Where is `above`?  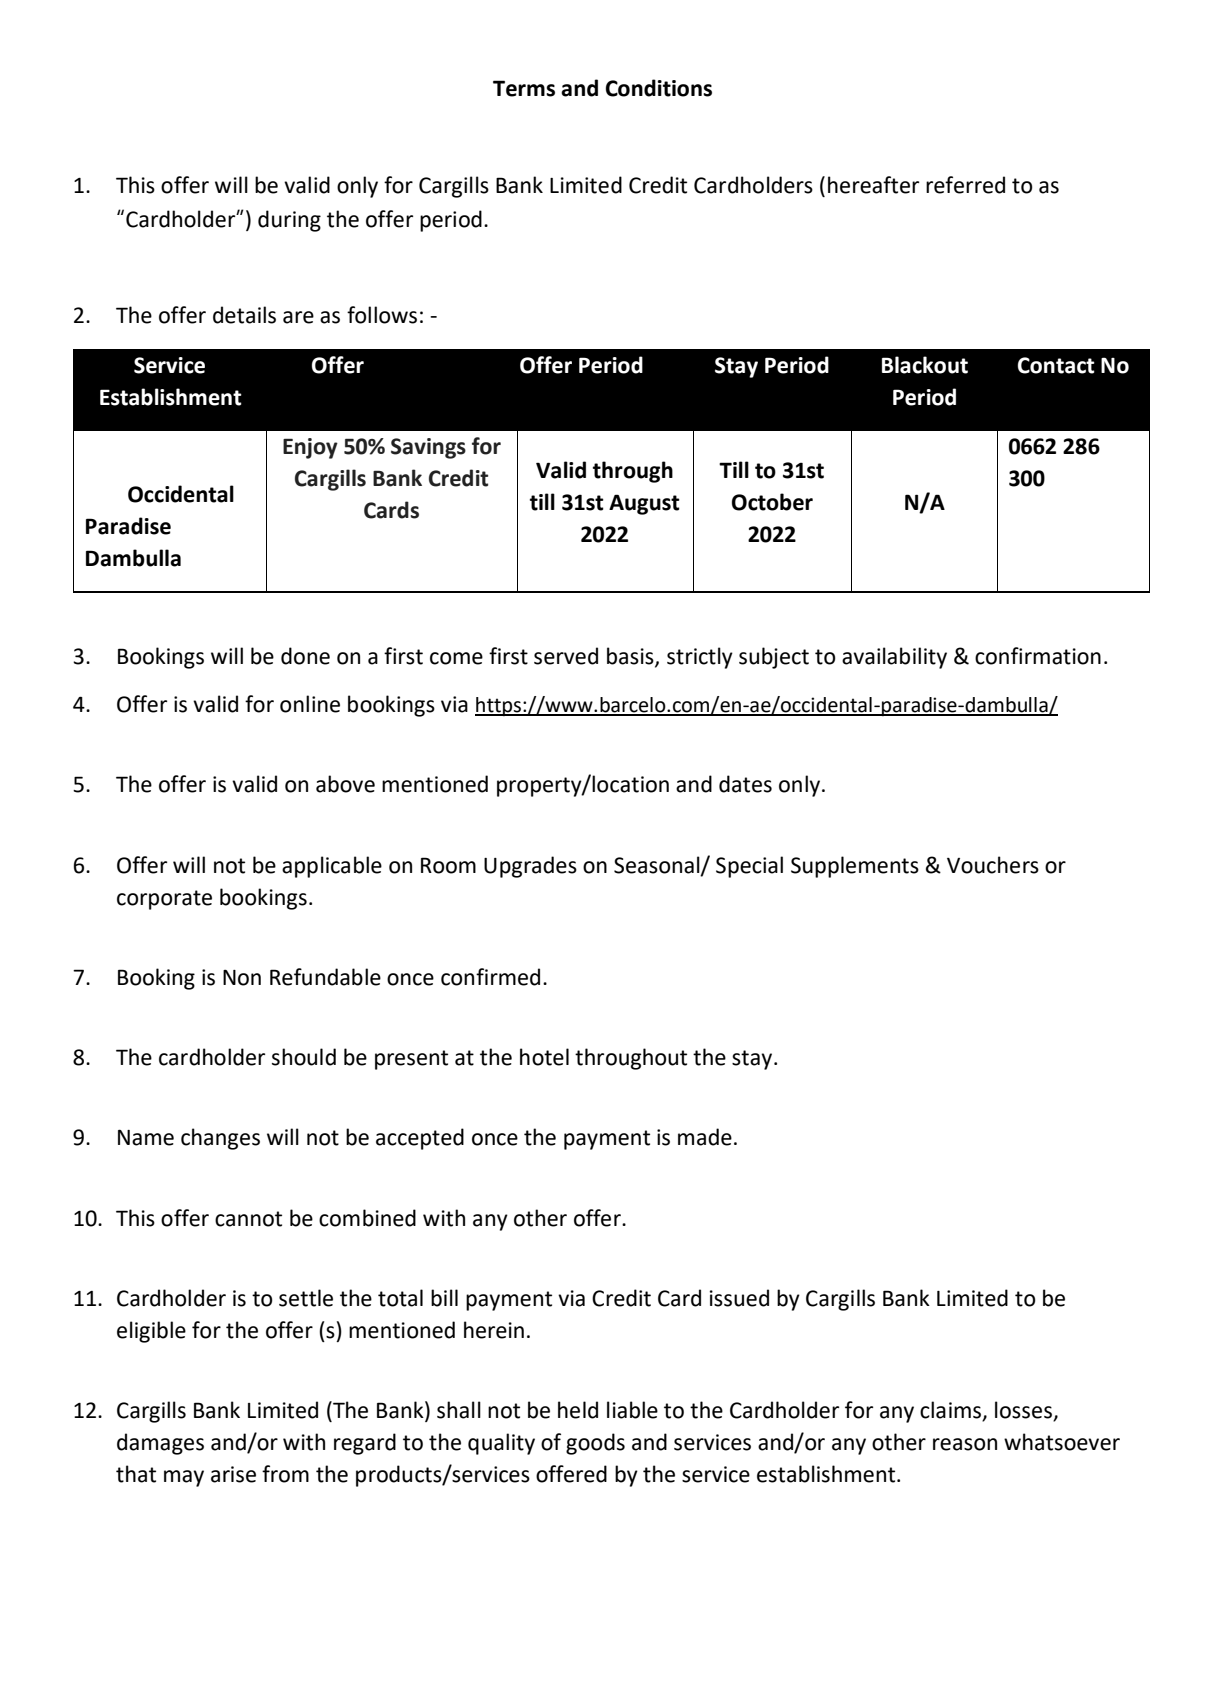 above is located at coordinates (345, 784).
